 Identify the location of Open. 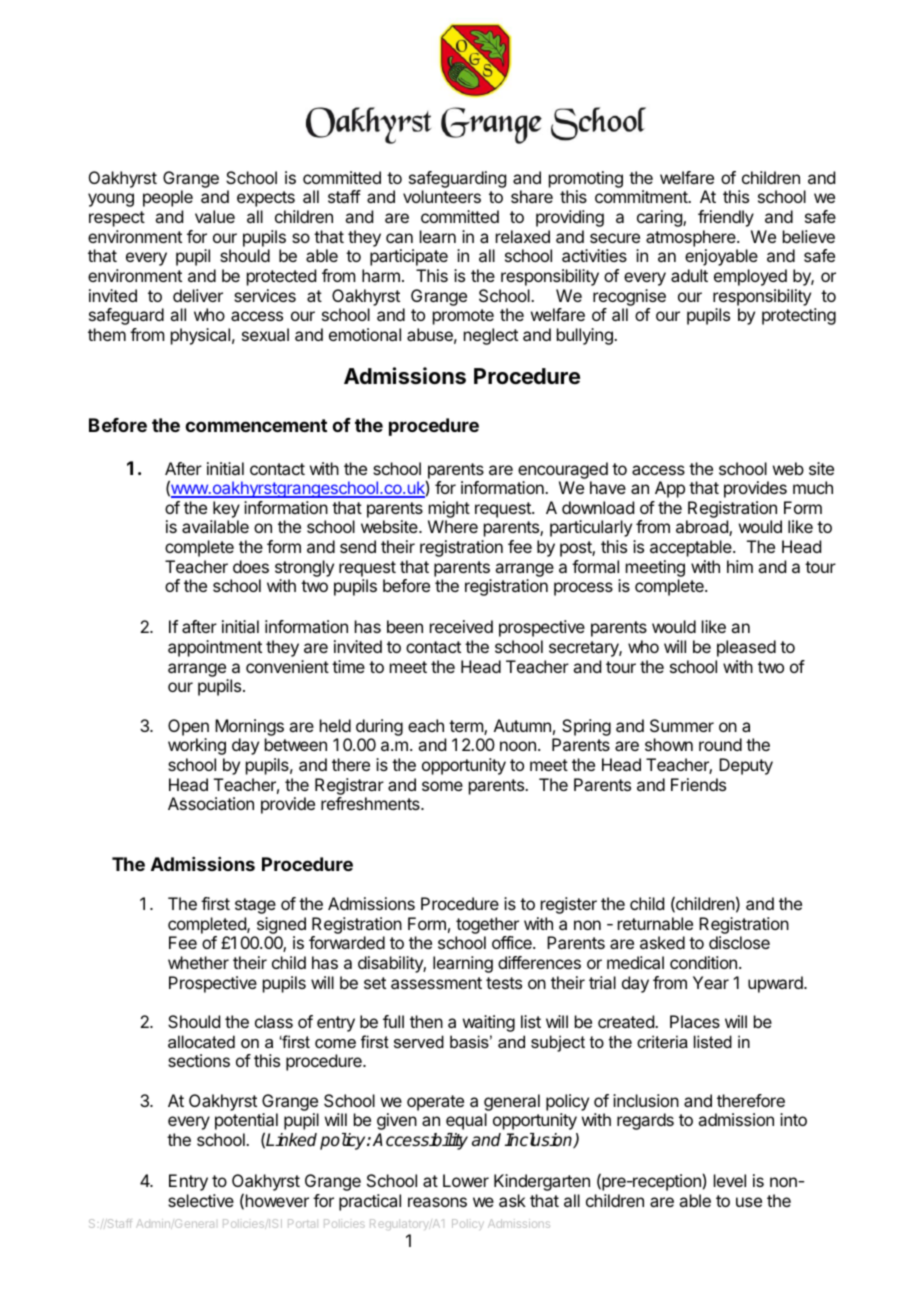
(188, 727).
